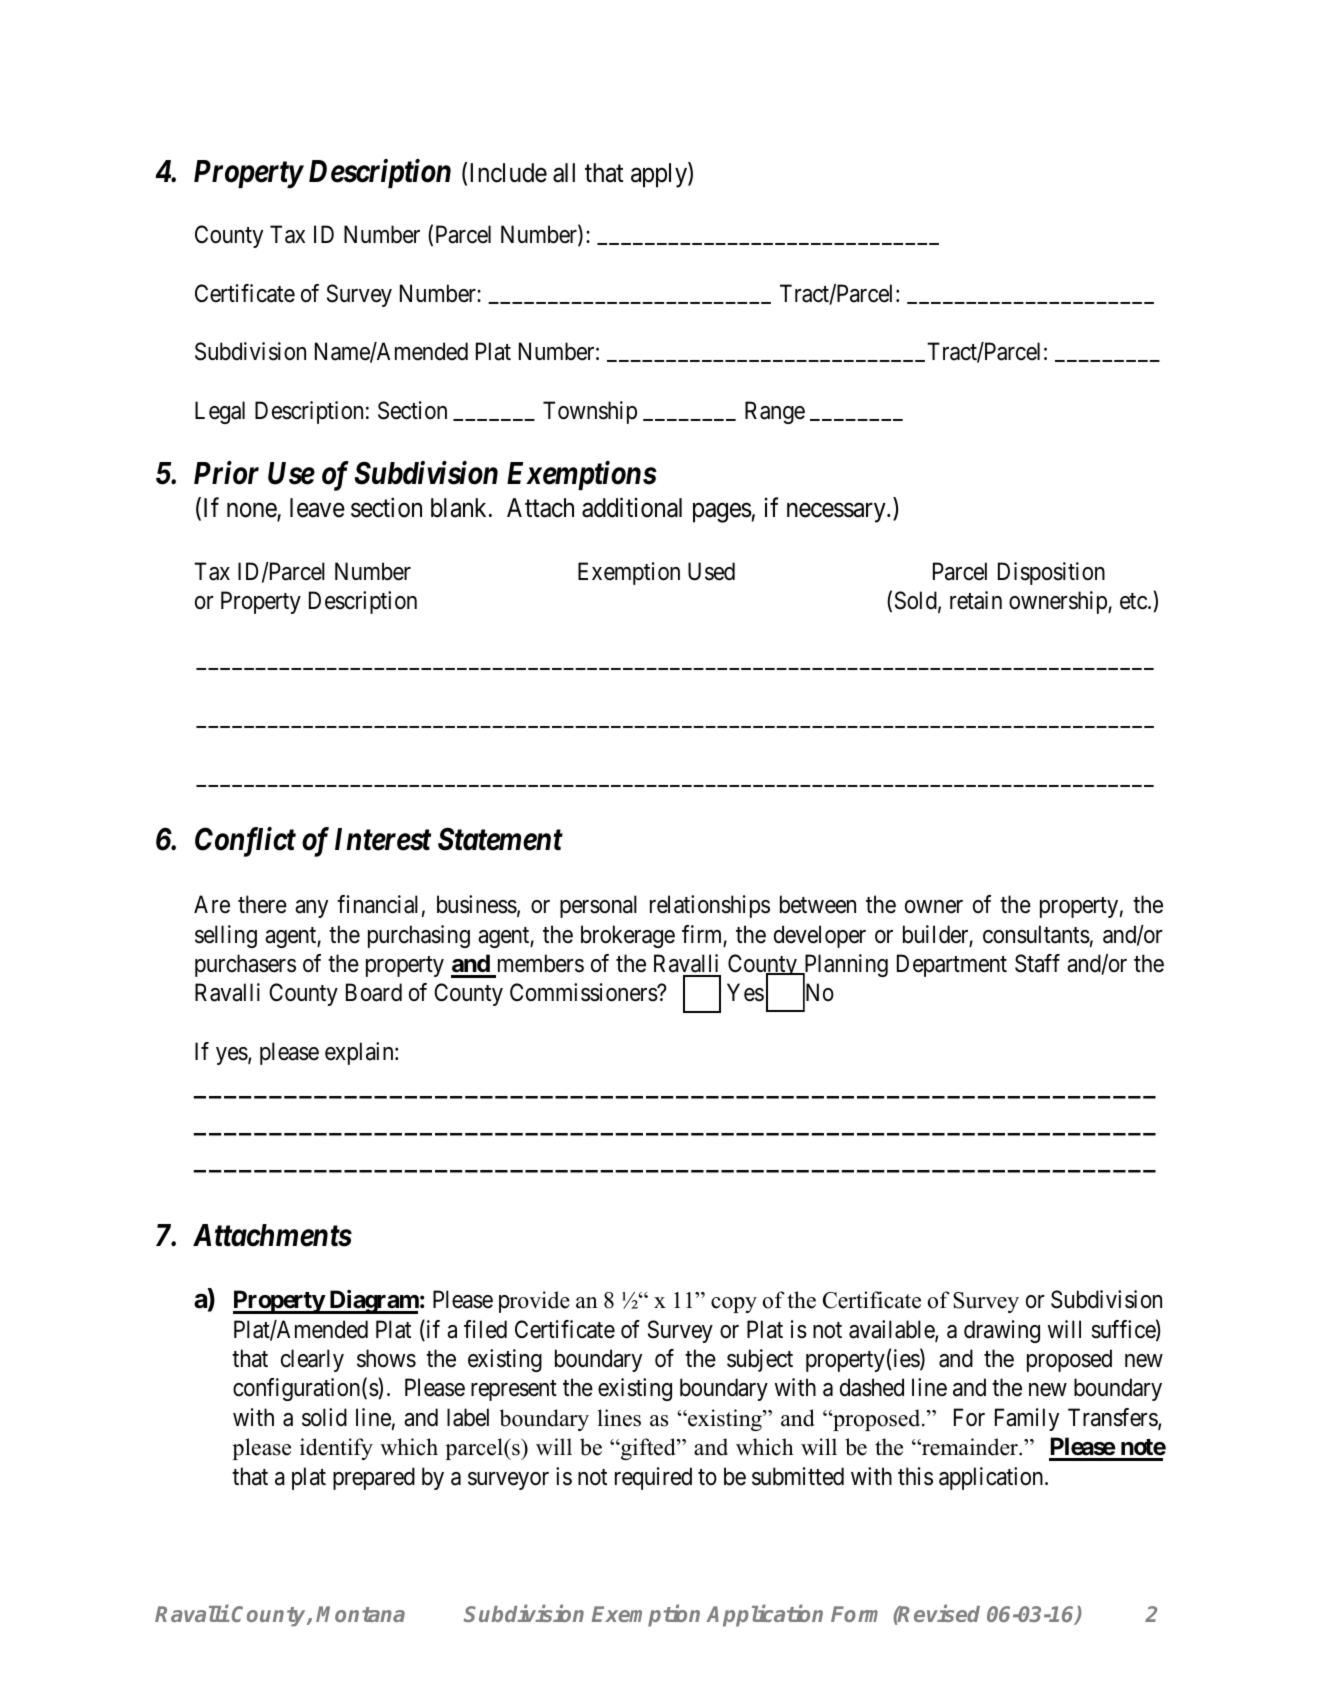 This screenshot has width=1318, height=1705. What do you see at coordinates (508, 173) in the screenshot?
I see `Include` at bounding box center [508, 173].
